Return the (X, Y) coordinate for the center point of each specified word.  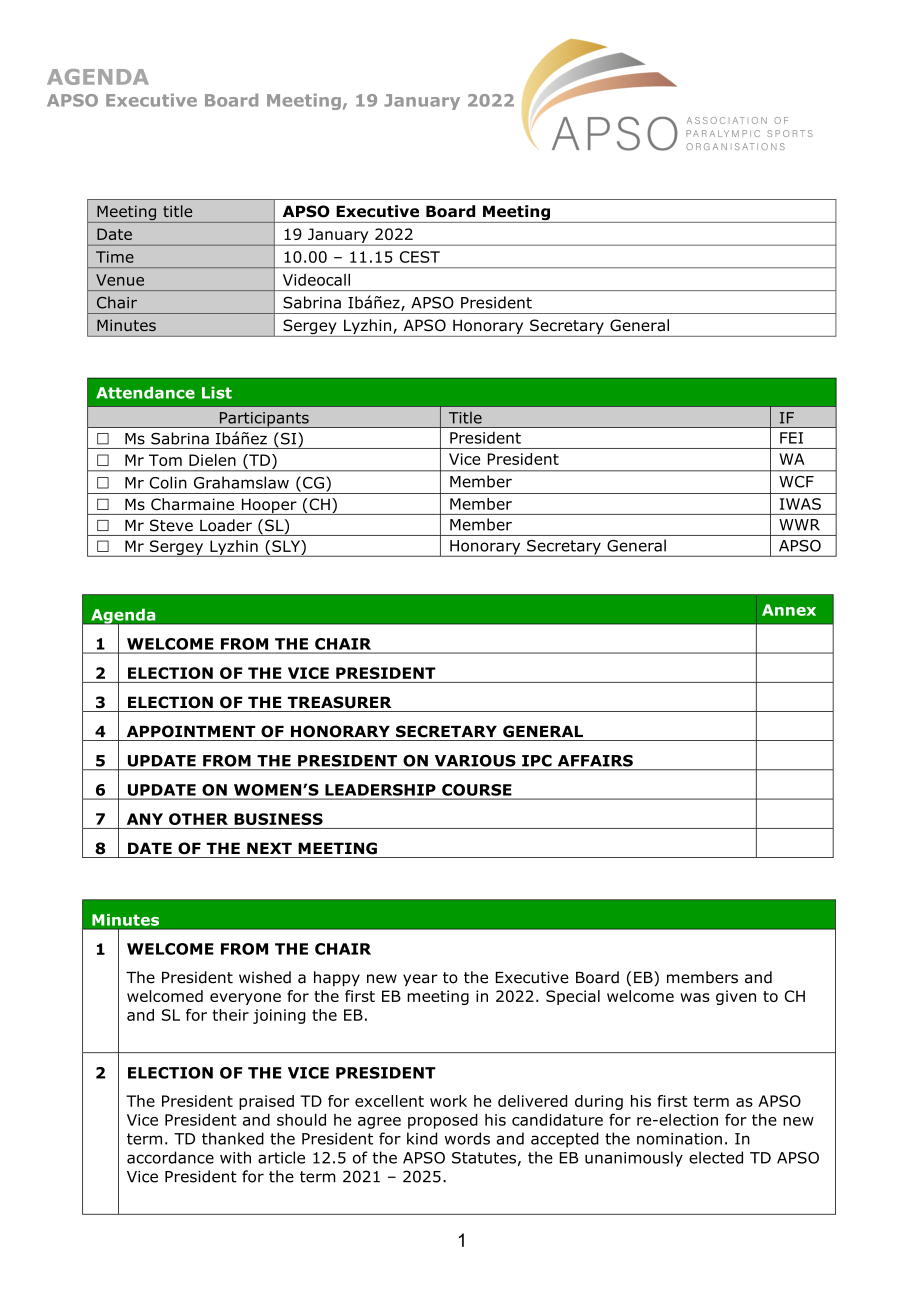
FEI (791, 438)
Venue (120, 280)
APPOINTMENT (191, 731)
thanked (233, 1138)
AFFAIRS (595, 761)
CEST (420, 257)
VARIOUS (475, 761)
